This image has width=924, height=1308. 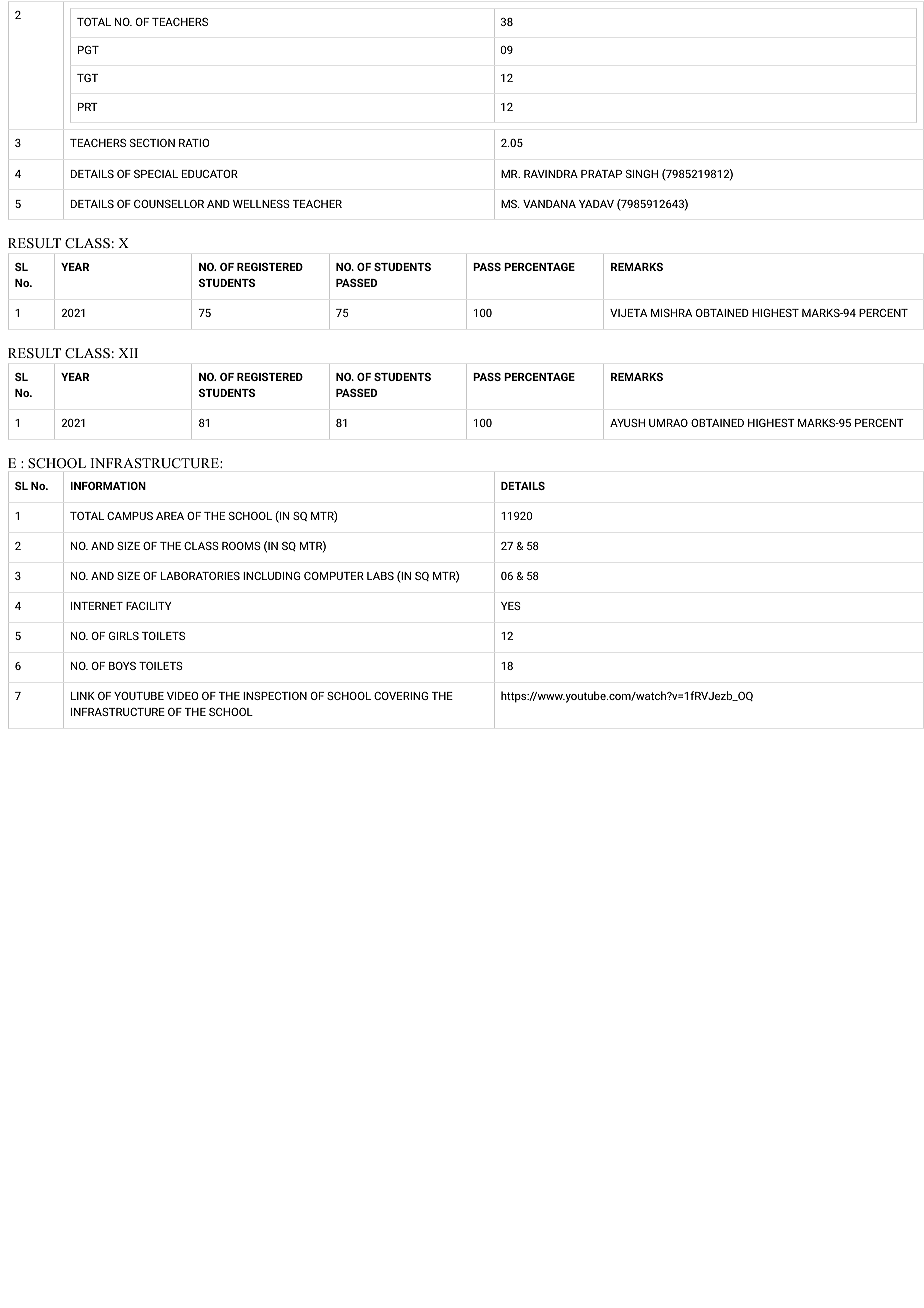 What do you see at coordinates (642, 174) in the image?
I see `SINGH` at bounding box center [642, 174].
